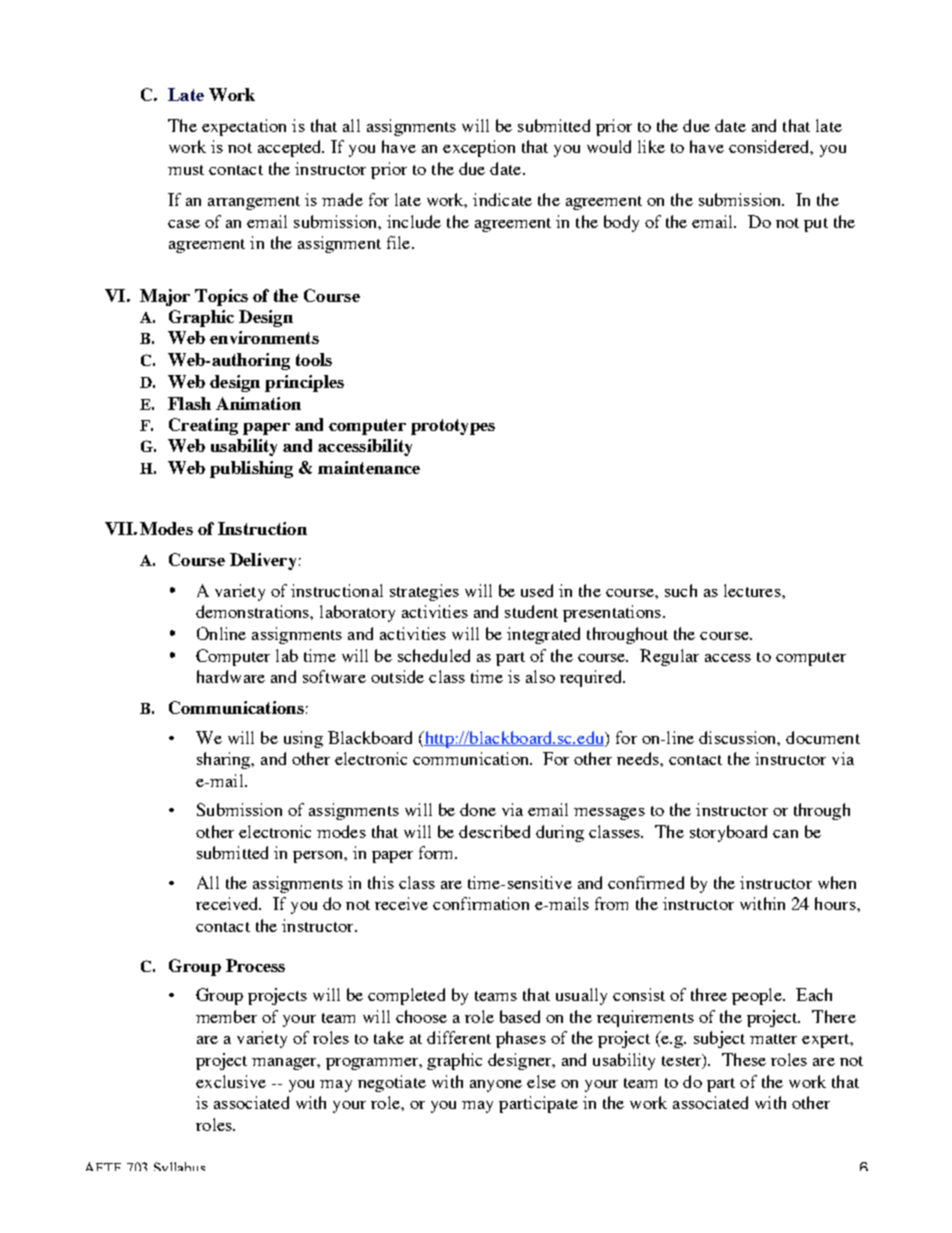  What do you see at coordinates (244, 127) in the page?
I see `expectation` at bounding box center [244, 127].
